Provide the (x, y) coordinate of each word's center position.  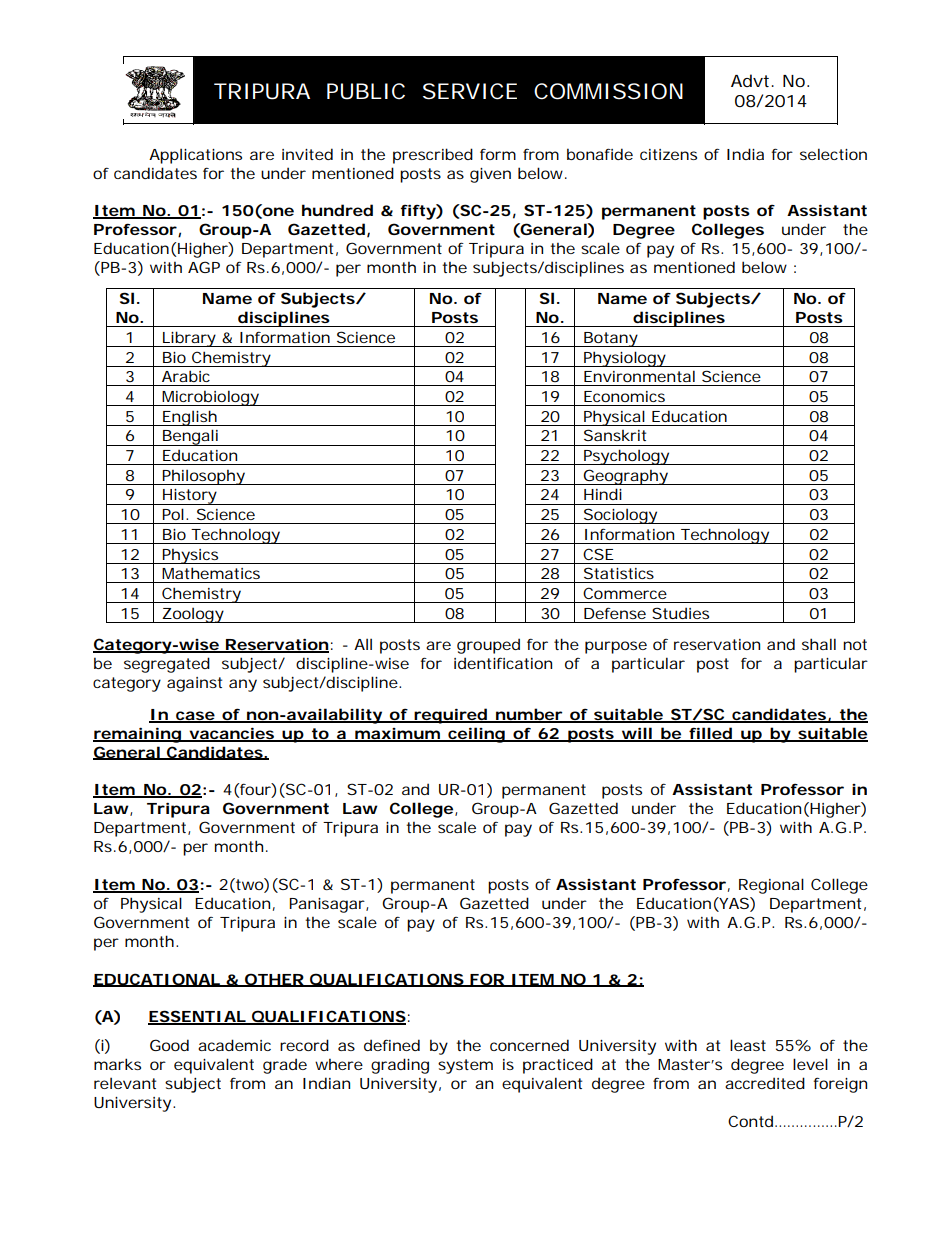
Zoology (192, 615)
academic (234, 1045)
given (490, 175)
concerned (529, 1045)
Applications (195, 156)
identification (503, 663)
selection (833, 154)
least (748, 1045)
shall (819, 644)
